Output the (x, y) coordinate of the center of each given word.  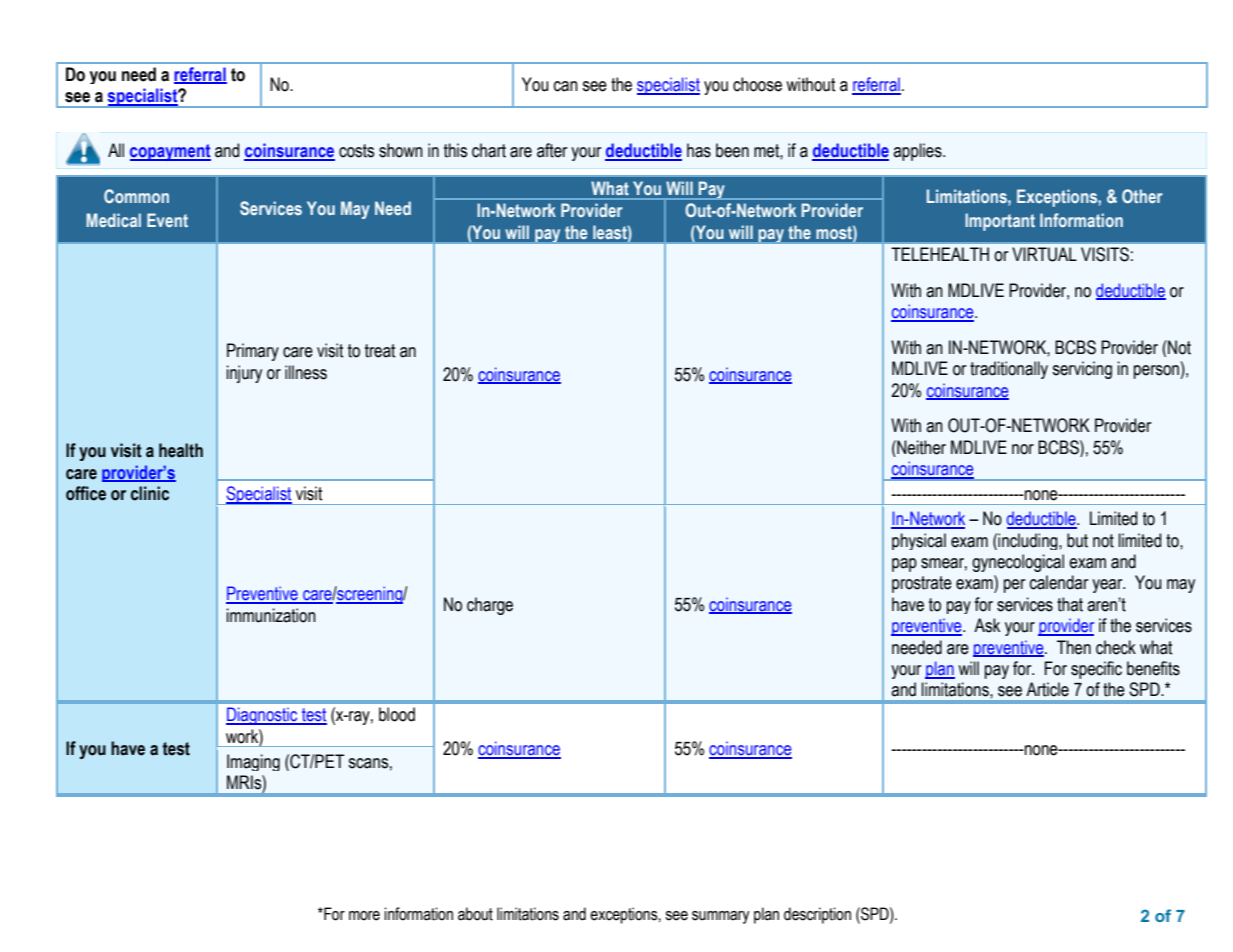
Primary (253, 352)
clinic (150, 493)
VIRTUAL (1044, 254)
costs (356, 151)
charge (490, 606)
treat (380, 351)
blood (397, 714)
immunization (271, 615)
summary (721, 917)
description (817, 915)
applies (918, 152)
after (552, 150)
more (364, 916)
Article (1047, 689)
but (1077, 540)
